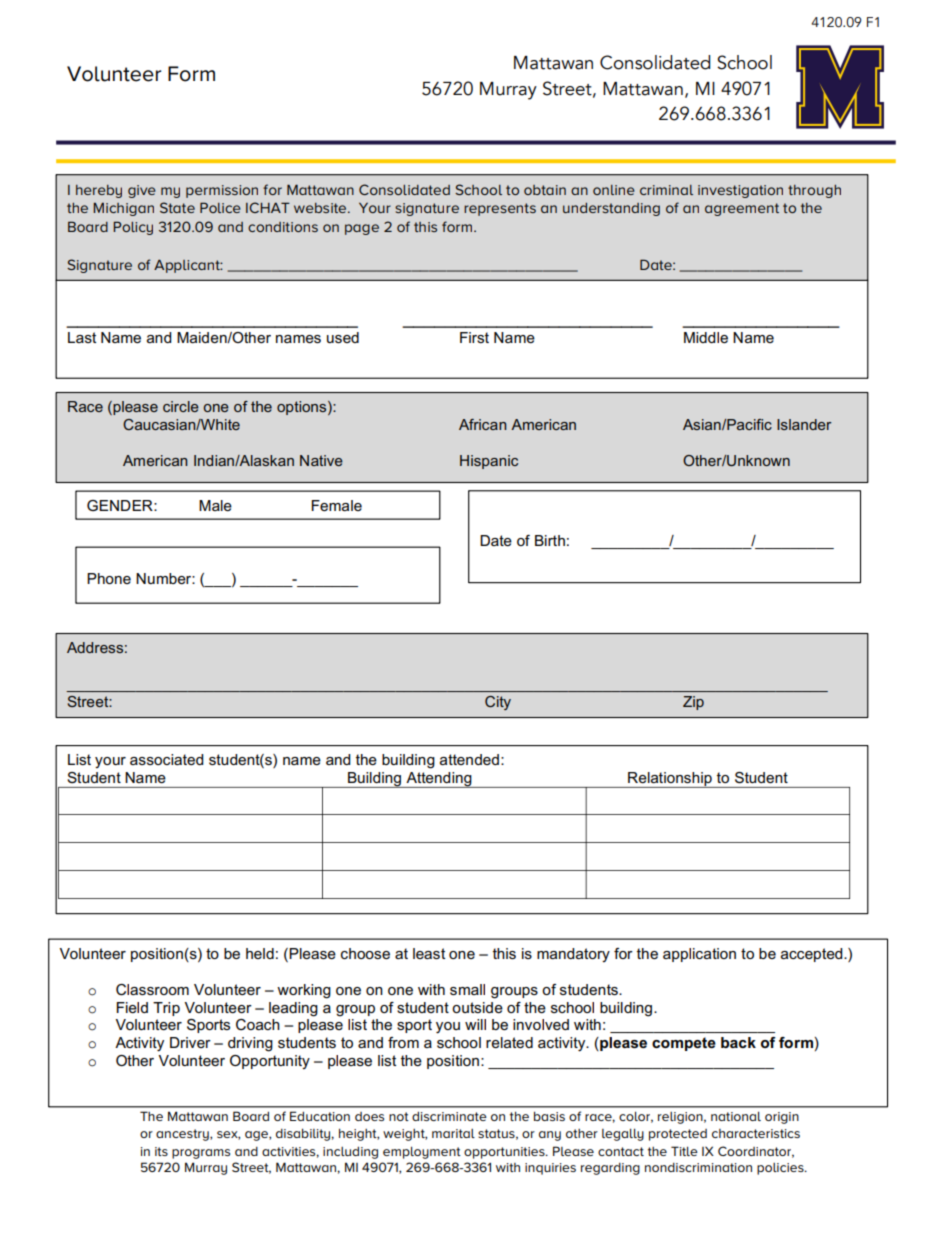  Describe the element at coordinates (177, 207) in the screenshot. I see `State` at that location.
